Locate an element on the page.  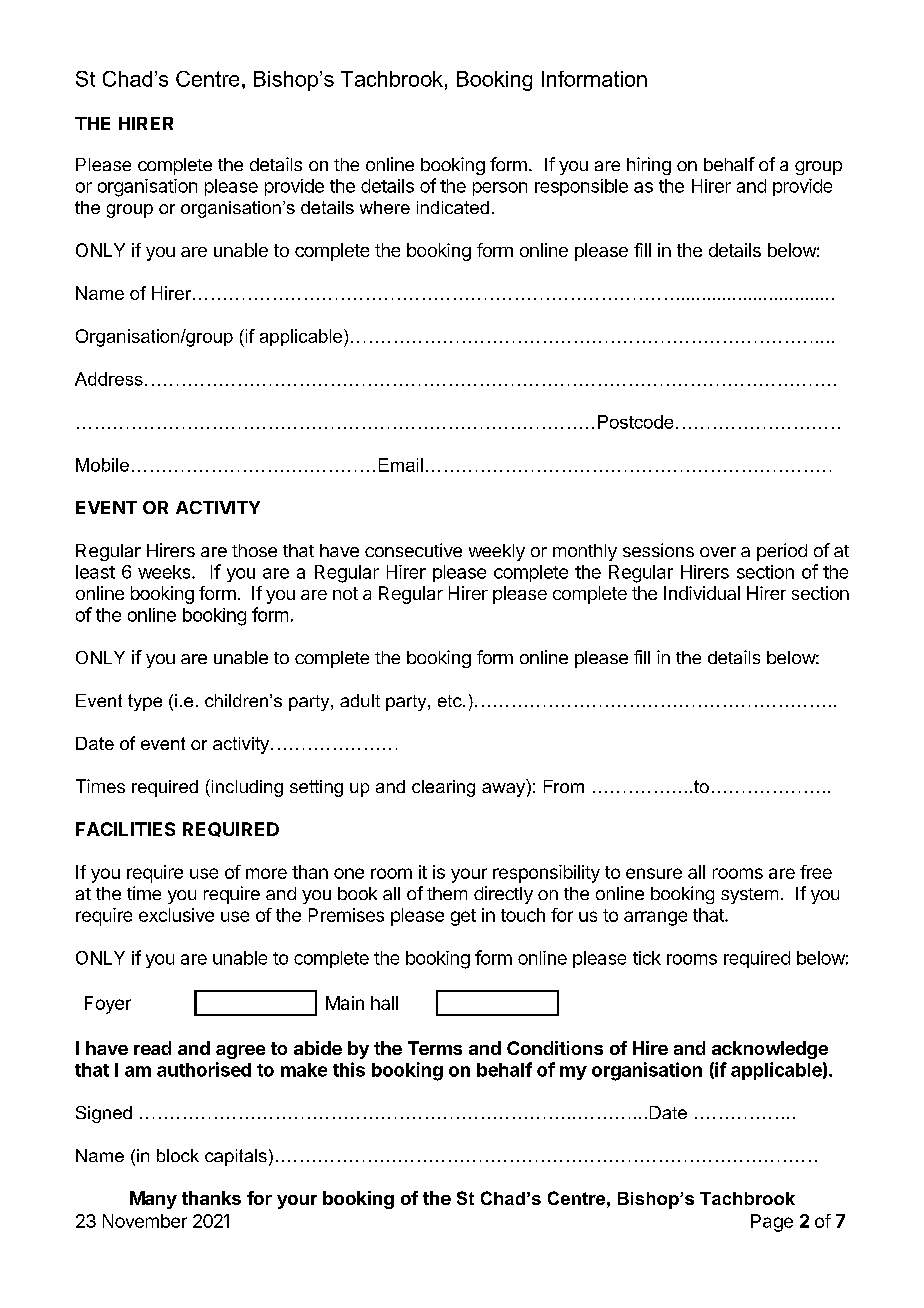
hiring is located at coordinates (649, 166).
